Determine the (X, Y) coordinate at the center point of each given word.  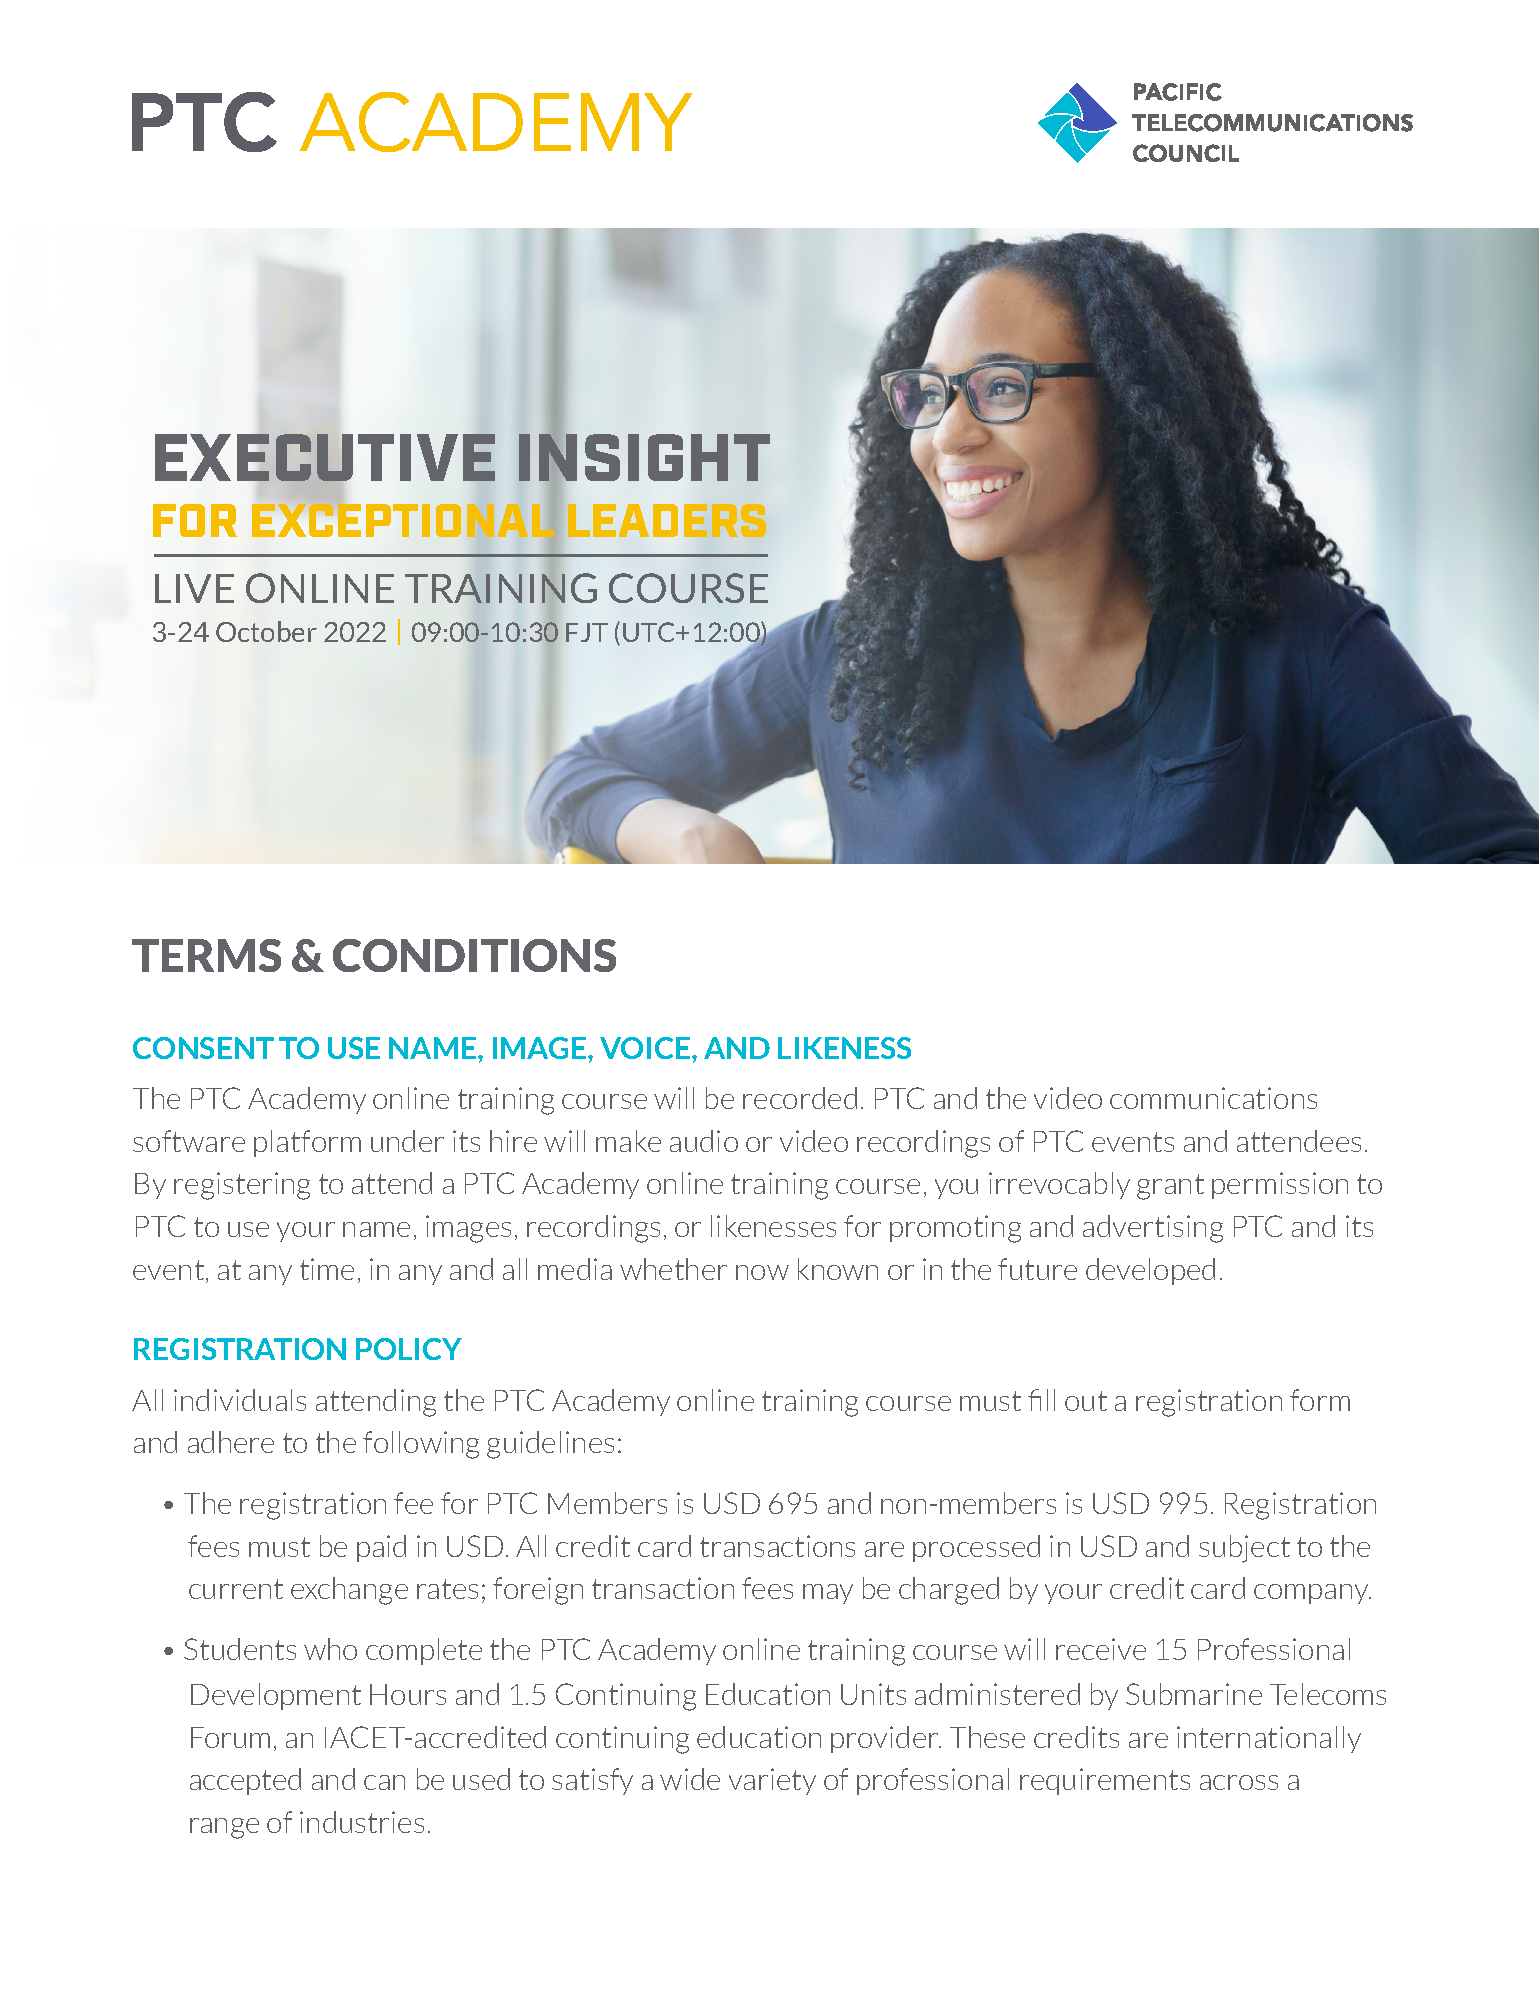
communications (1213, 1098)
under (407, 1141)
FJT (587, 632)
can (384, 1782)
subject (1244, 1549)
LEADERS (667, 520)
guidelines (550, 1445)
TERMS (206, 955)
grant (1170, 1187)
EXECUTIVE (325, 457)
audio (704, 1141)
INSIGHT (644, 458)
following (421, 1445)
